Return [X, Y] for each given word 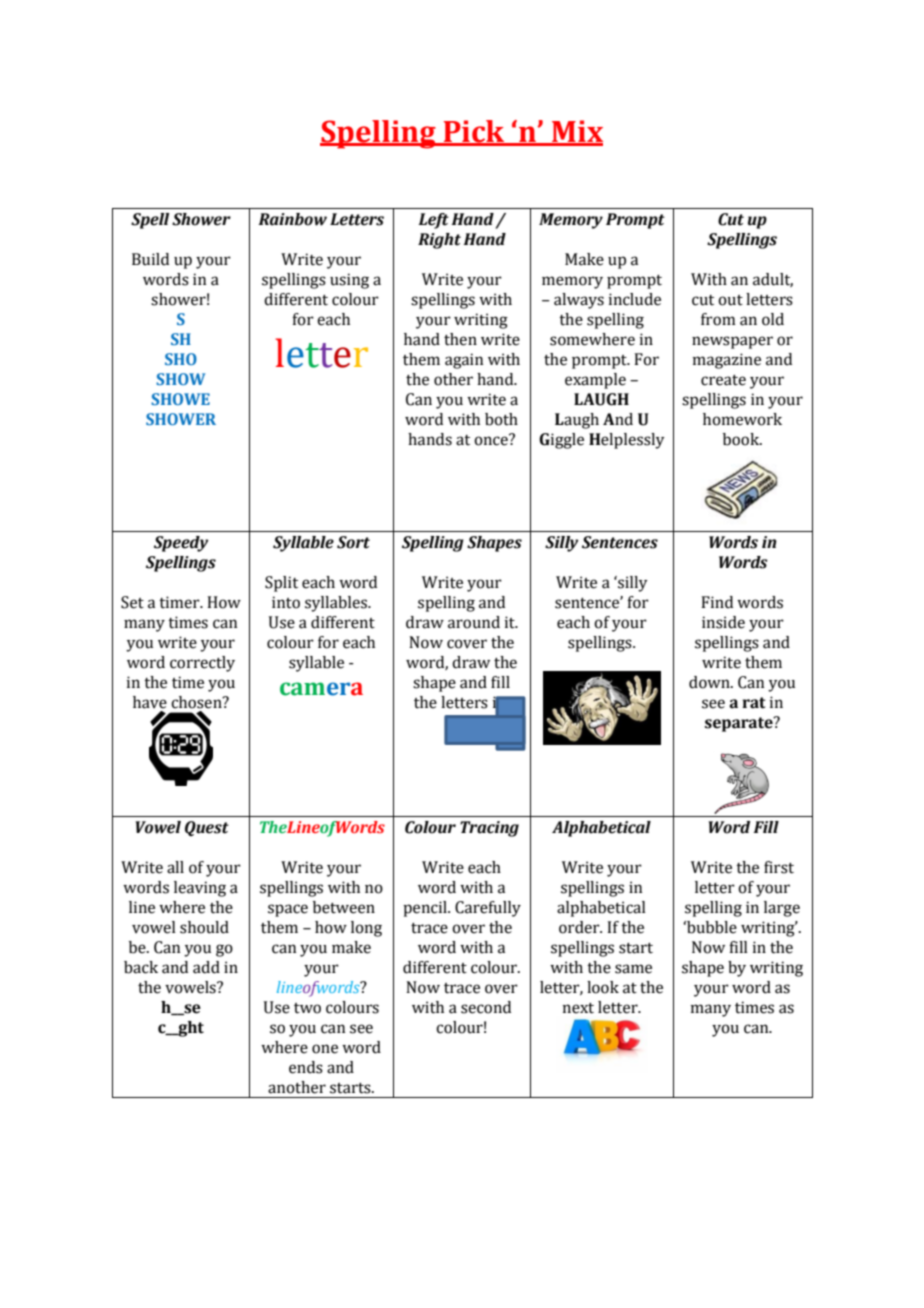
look [603, 987]
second [486, 1007]
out [730, 300]
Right [439, 241]
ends [306, 1067]
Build [150, 259]
